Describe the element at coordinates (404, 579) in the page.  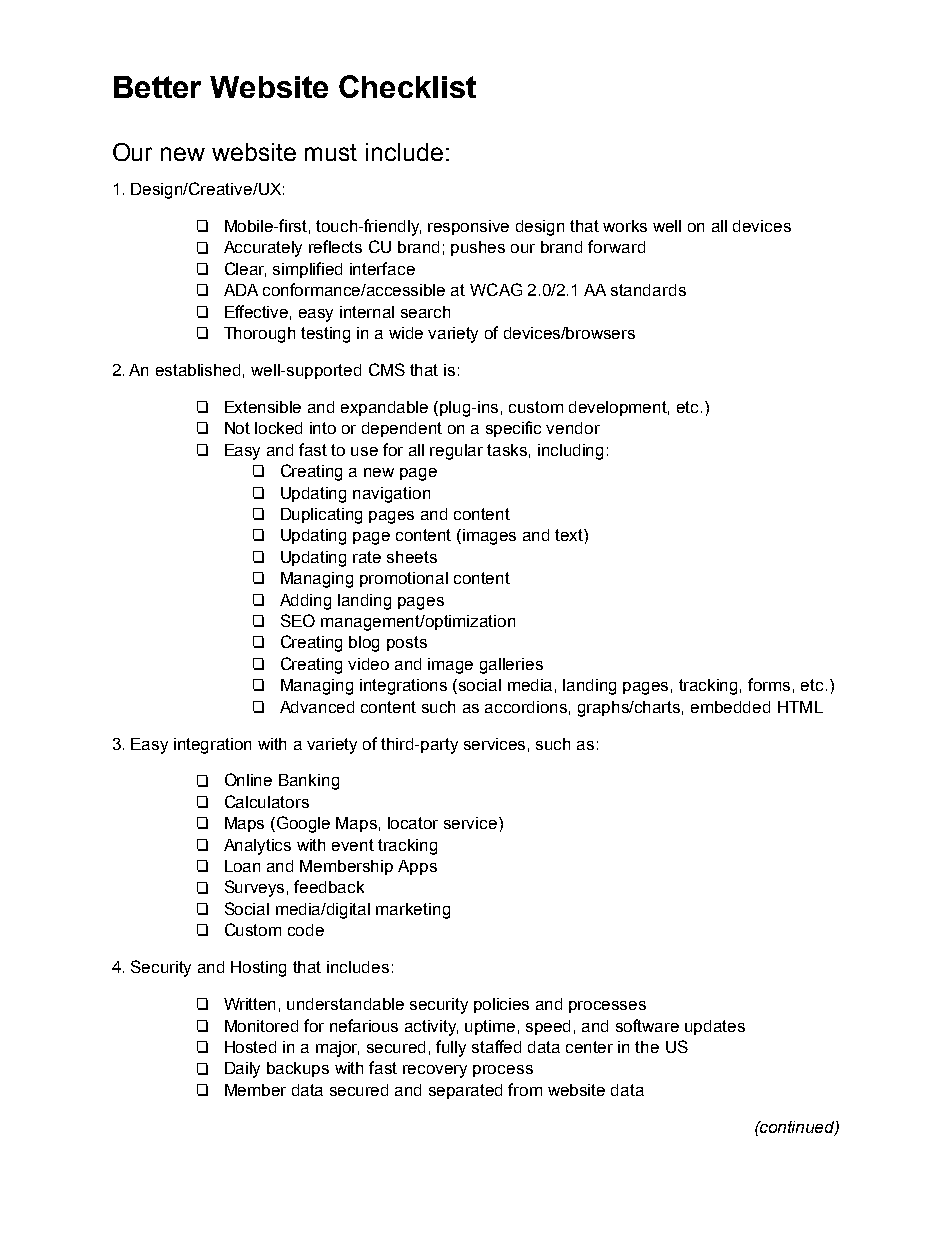
I see `promotional` at that location.
